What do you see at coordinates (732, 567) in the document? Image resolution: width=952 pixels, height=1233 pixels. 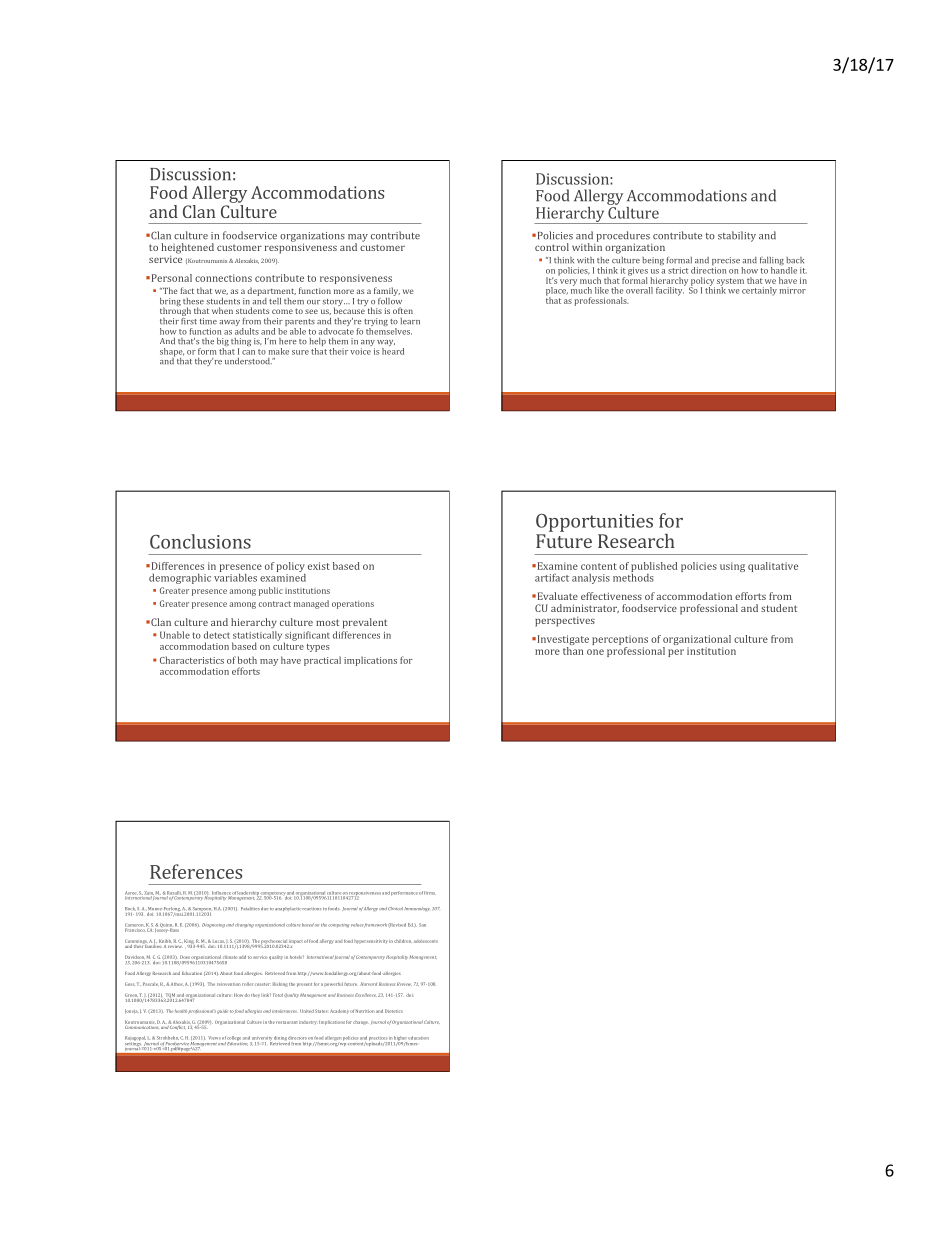 I see `using` at bounding box center [732, 567].
